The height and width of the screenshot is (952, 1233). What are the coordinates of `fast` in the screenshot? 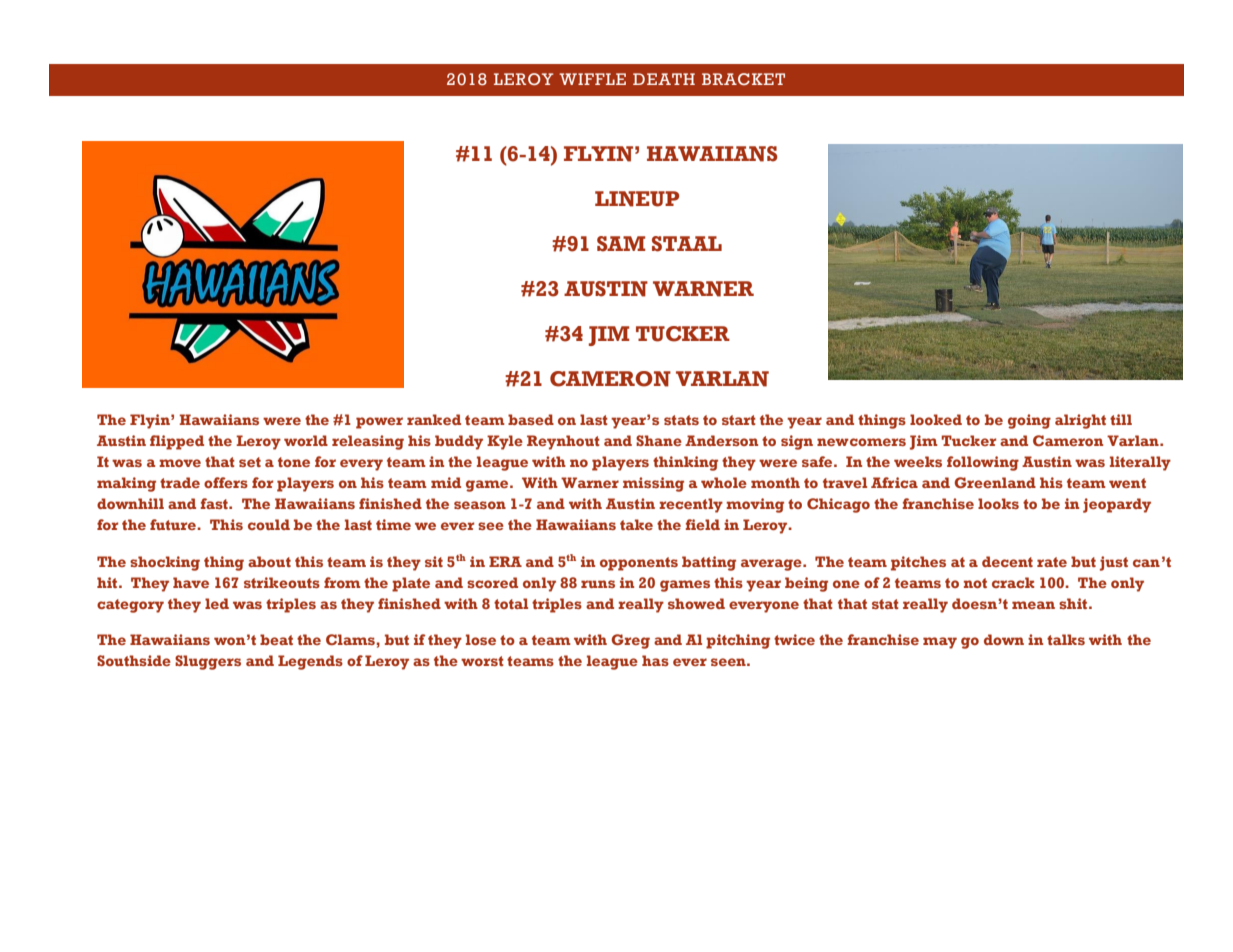 It's located at (215, 503).
